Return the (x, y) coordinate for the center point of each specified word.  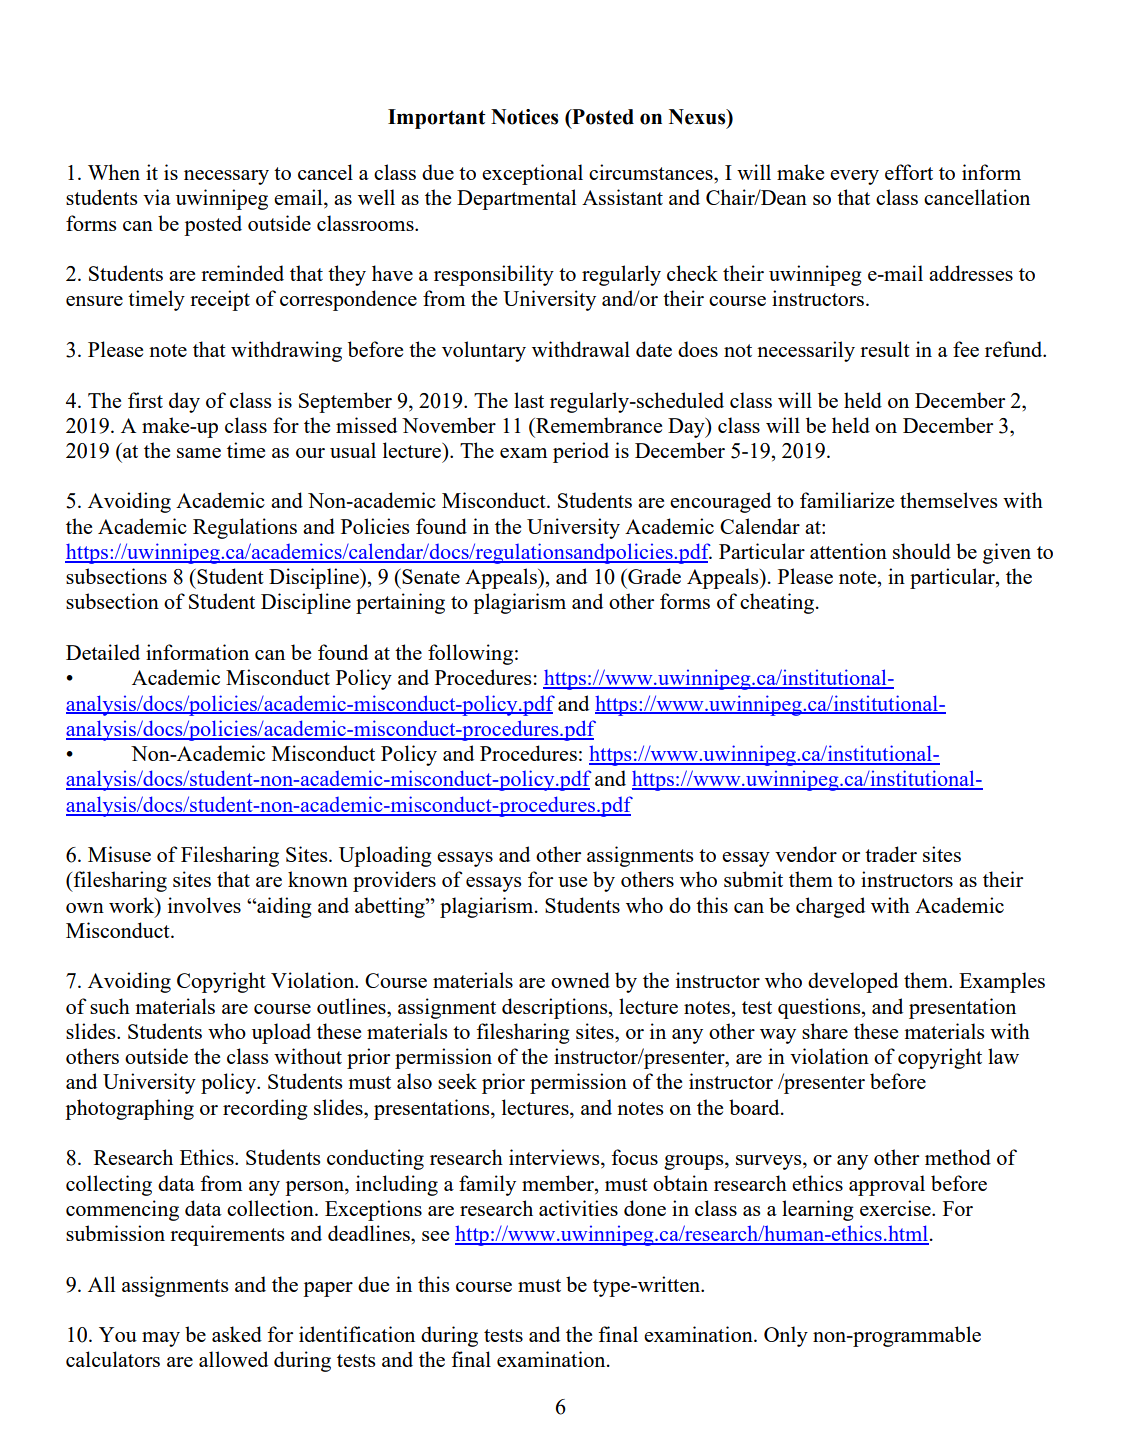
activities (578, 1208)
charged (830, 907)
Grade (653, 576)
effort (909, 172)
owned (580, 980)
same (199, 453)
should (922, 551)
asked (237, 1334)
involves (204, 905)
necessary (226, 177)
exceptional (532, 174)
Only (786, 1336)
